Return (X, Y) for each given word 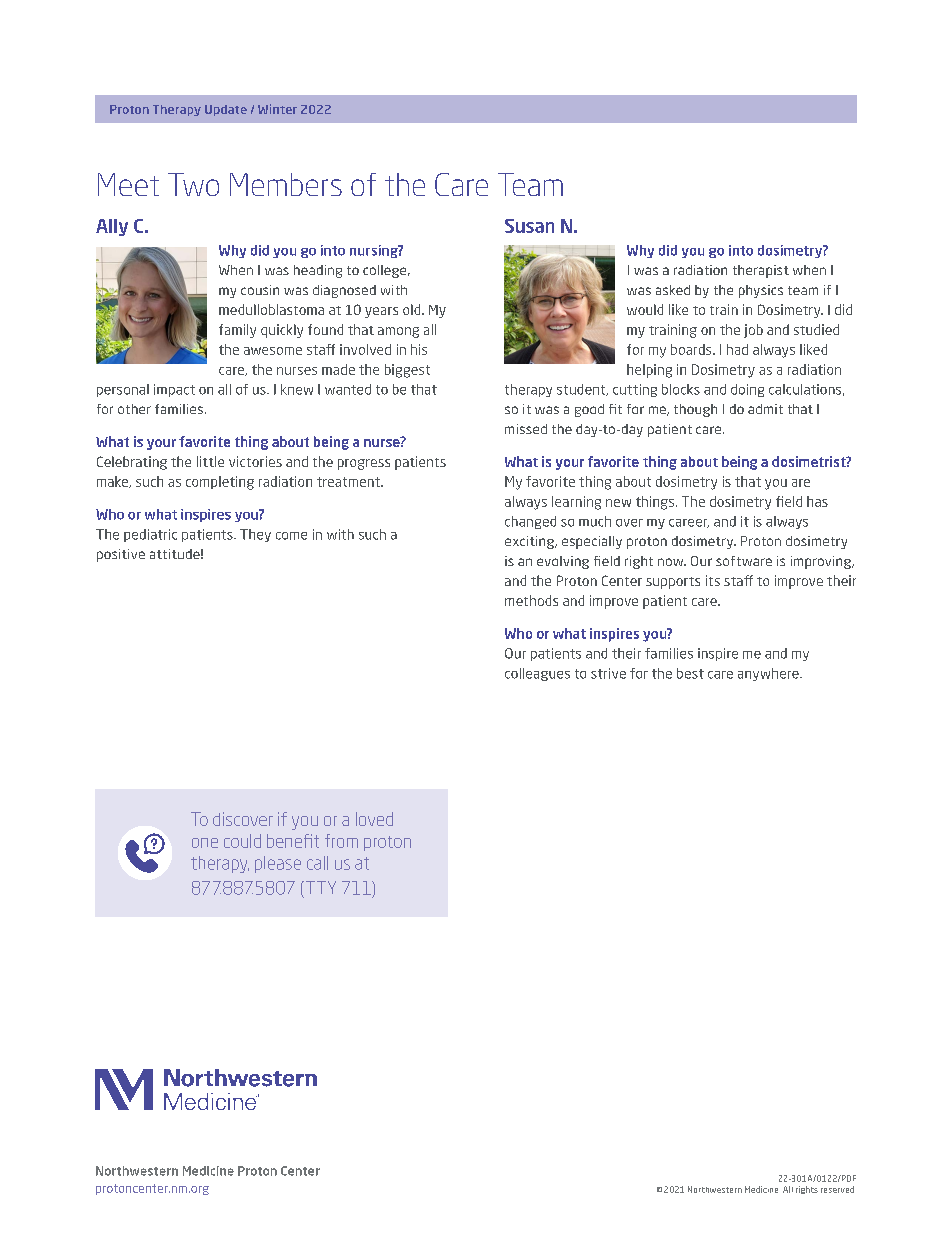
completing (220, 483)
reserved (837, 1189)
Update (226, 110)
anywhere (769, 674)
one (205, 843)
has (817, 501)
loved (374, 819)
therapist (761, 271)
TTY (319, 887)
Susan (529, 226)
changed (530, 522)
